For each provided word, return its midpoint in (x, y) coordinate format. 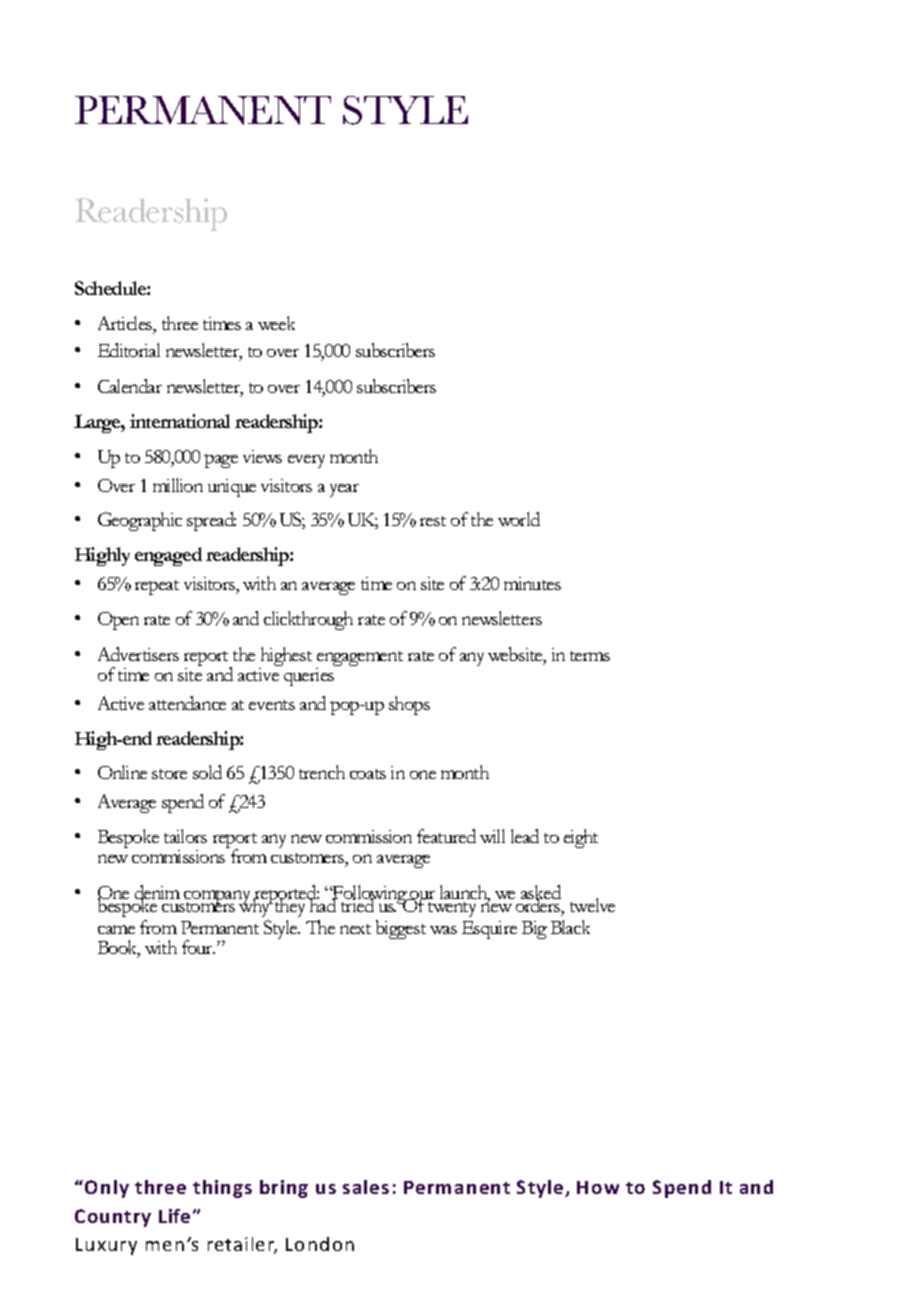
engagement (359, 660)
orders (538, 906)
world (519, 519)
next (355, 929)
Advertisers (138, 654)
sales (366, 1187)
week (276, 323)
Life (174, 1216)
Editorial (129, 350)
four (198, 947)
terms (590, 656)
